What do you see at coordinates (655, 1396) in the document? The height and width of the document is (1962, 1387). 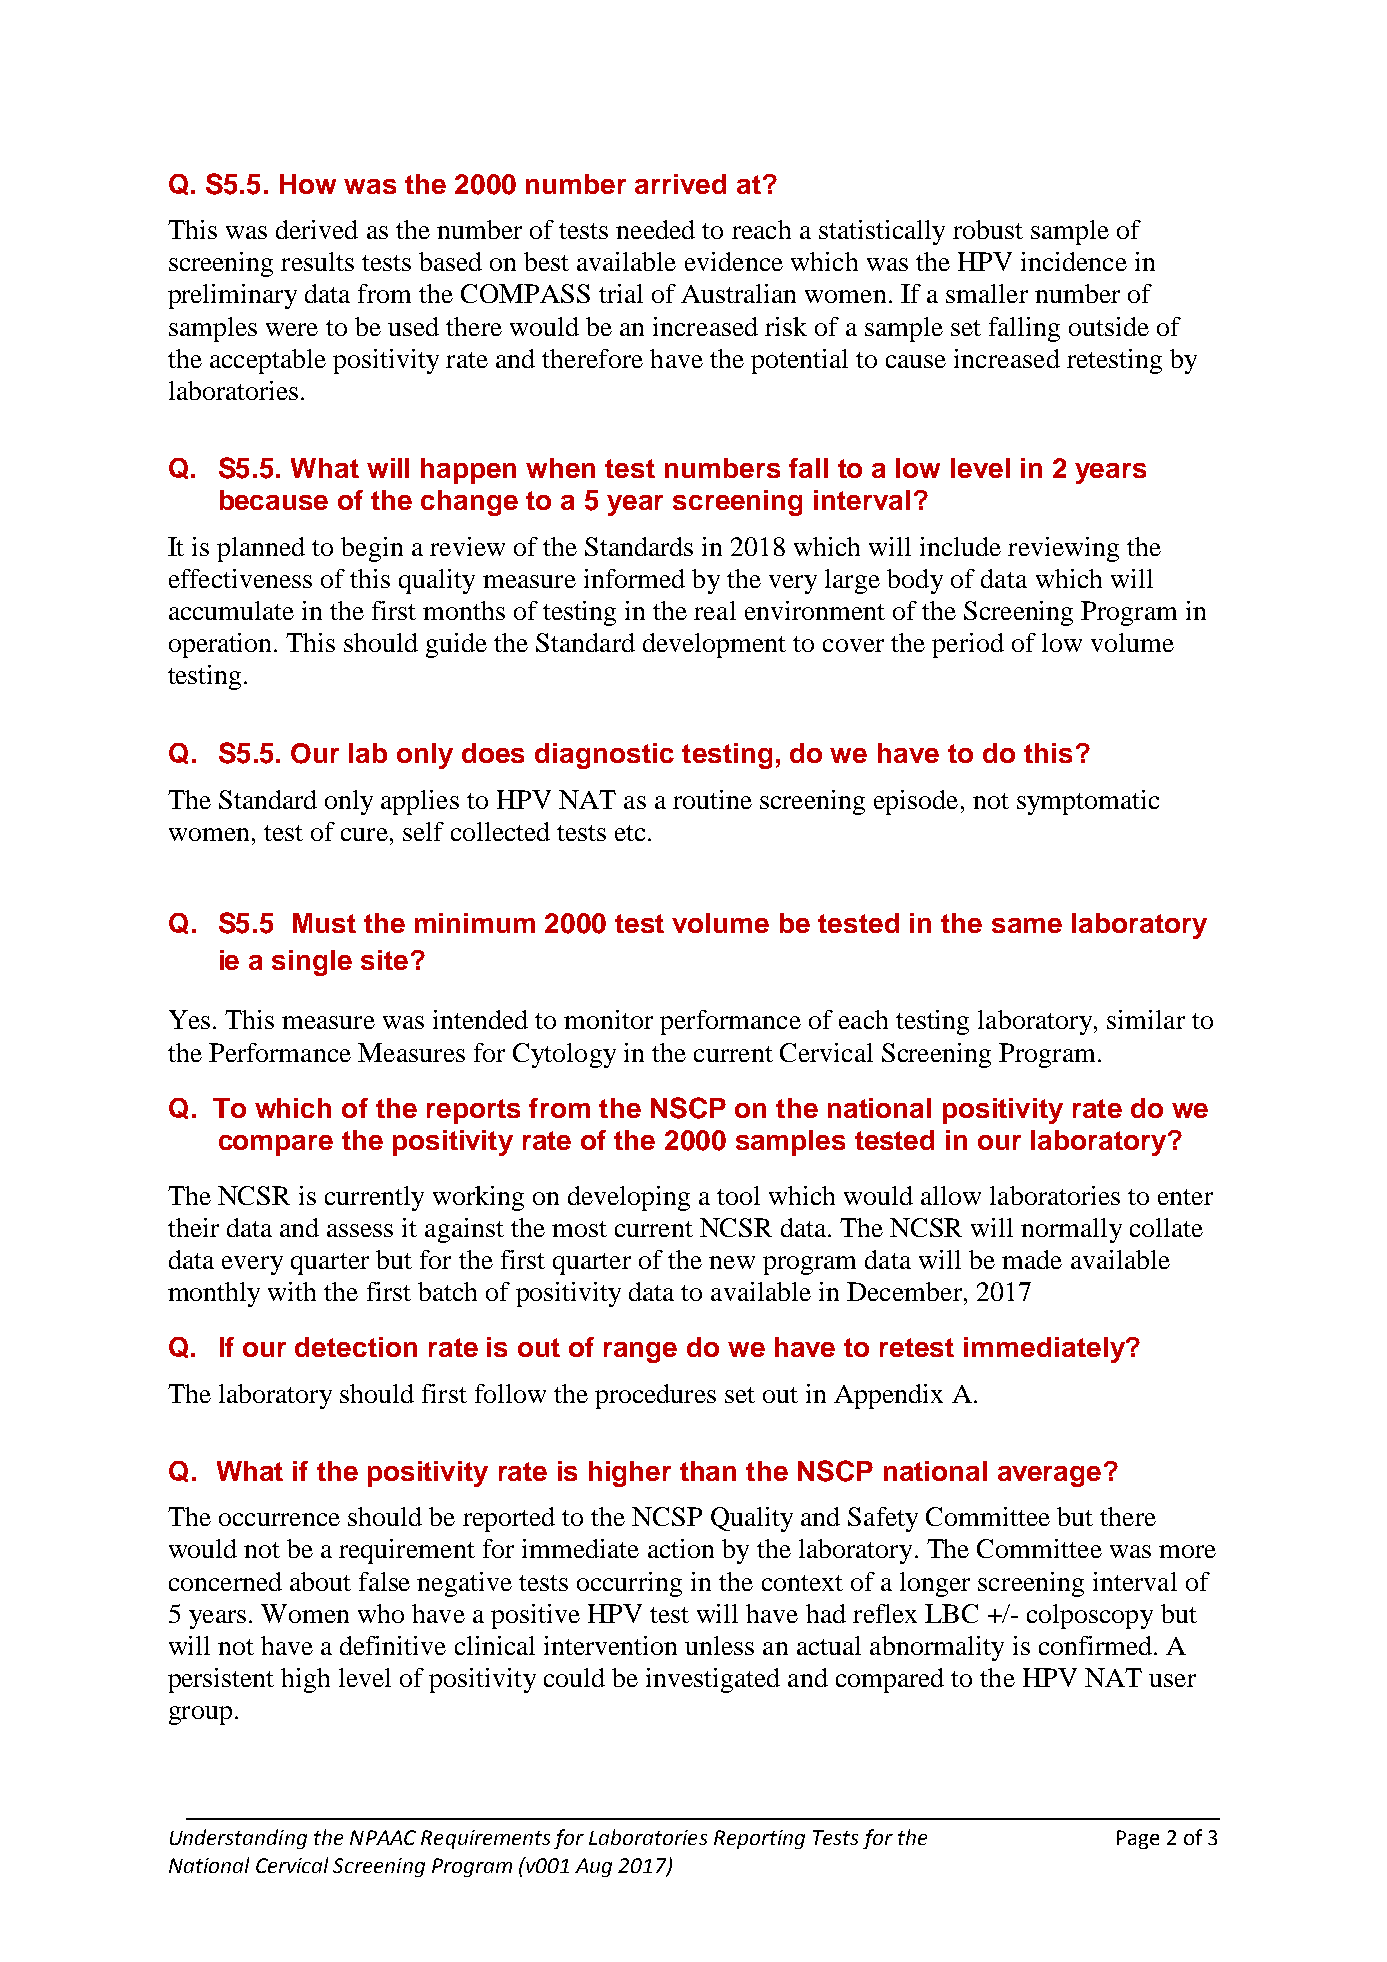 I see `procedures` at bounding box center [655, 1396].
